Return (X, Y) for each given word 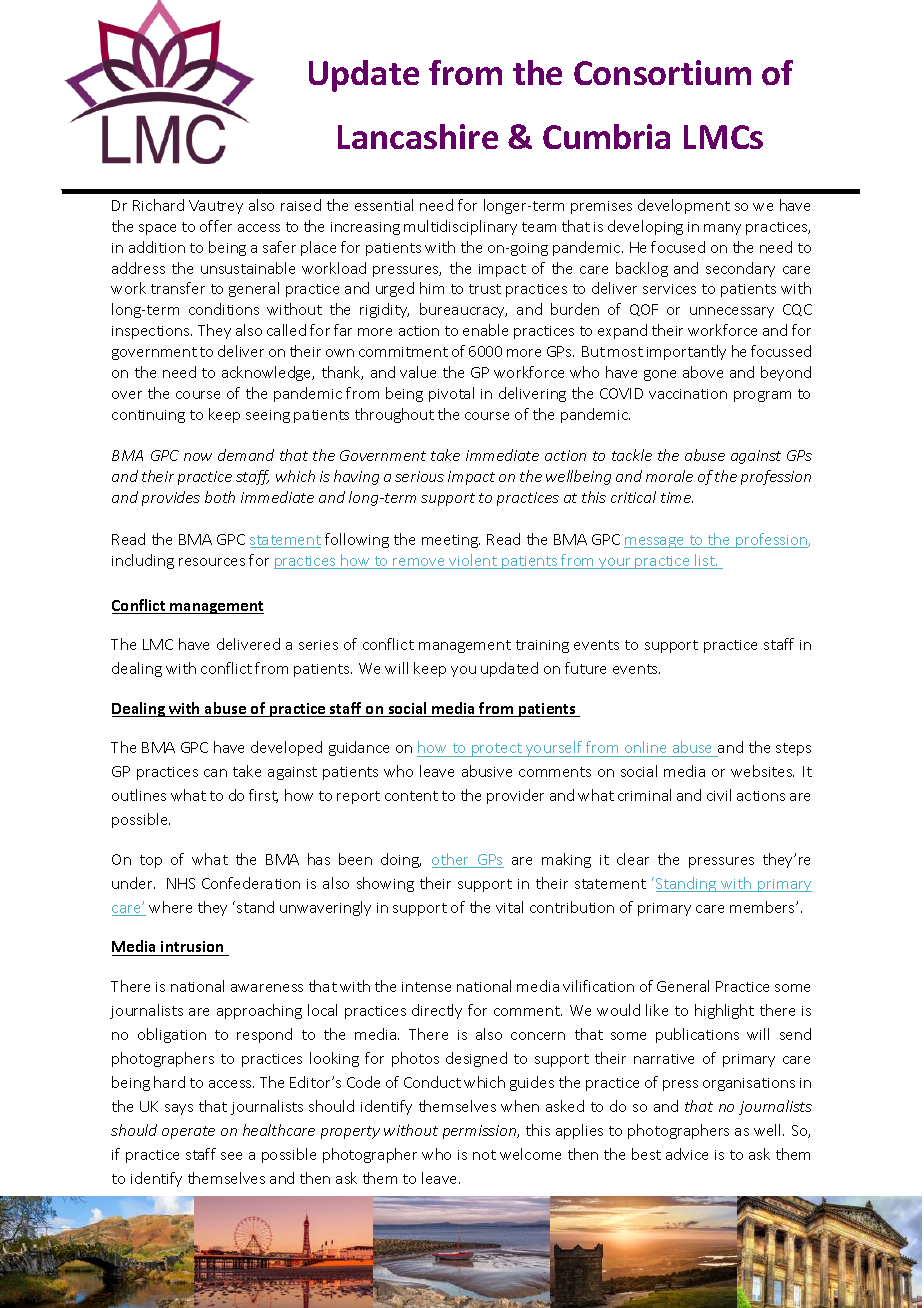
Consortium (662, 72)
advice (687, 1154)
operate (188, 1132)
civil (719, 795)
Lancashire (418, 136)
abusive (487, 771)
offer (216, 226)
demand (246, 455)
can (215, 773)
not (484, 1155)
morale (669, 476)
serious (419, 476)
